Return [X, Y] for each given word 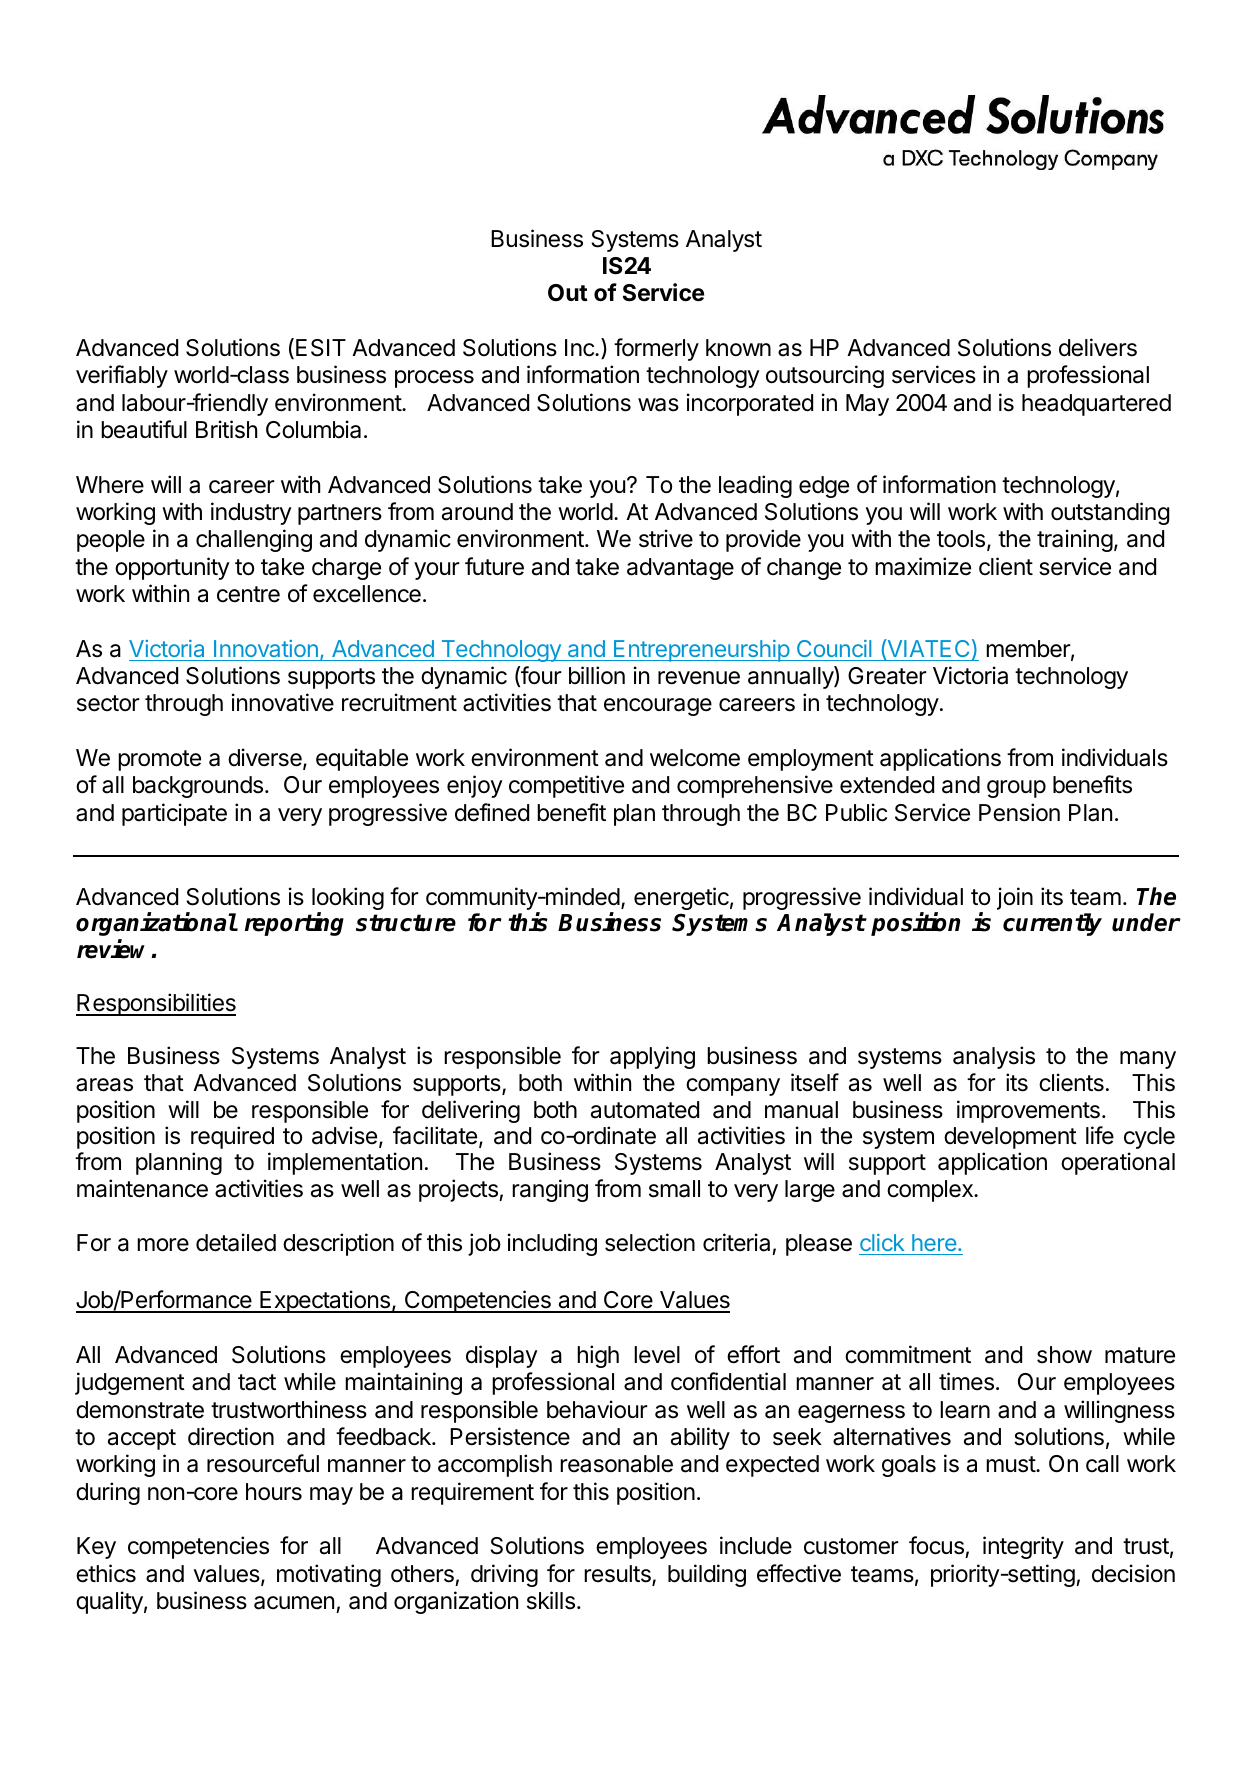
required [232, 1137]
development [1010, 1138]
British [226, 429]
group [1016, 789]
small [674, 1189]
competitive [566, 786]
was [658, 405]
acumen [294, 1603]
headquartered [1096, 405]
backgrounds [198, 787]
